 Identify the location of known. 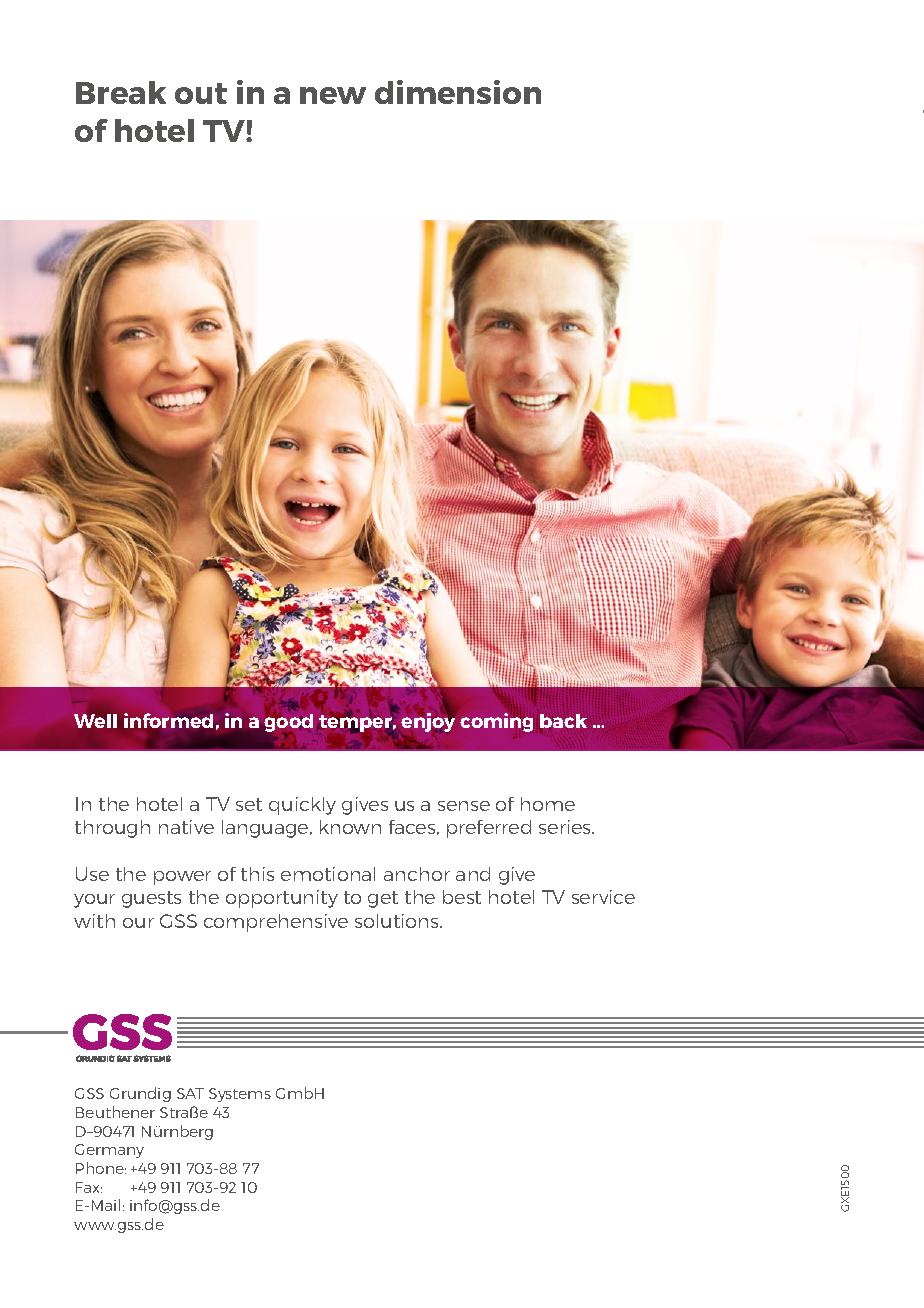
(350, 827).
